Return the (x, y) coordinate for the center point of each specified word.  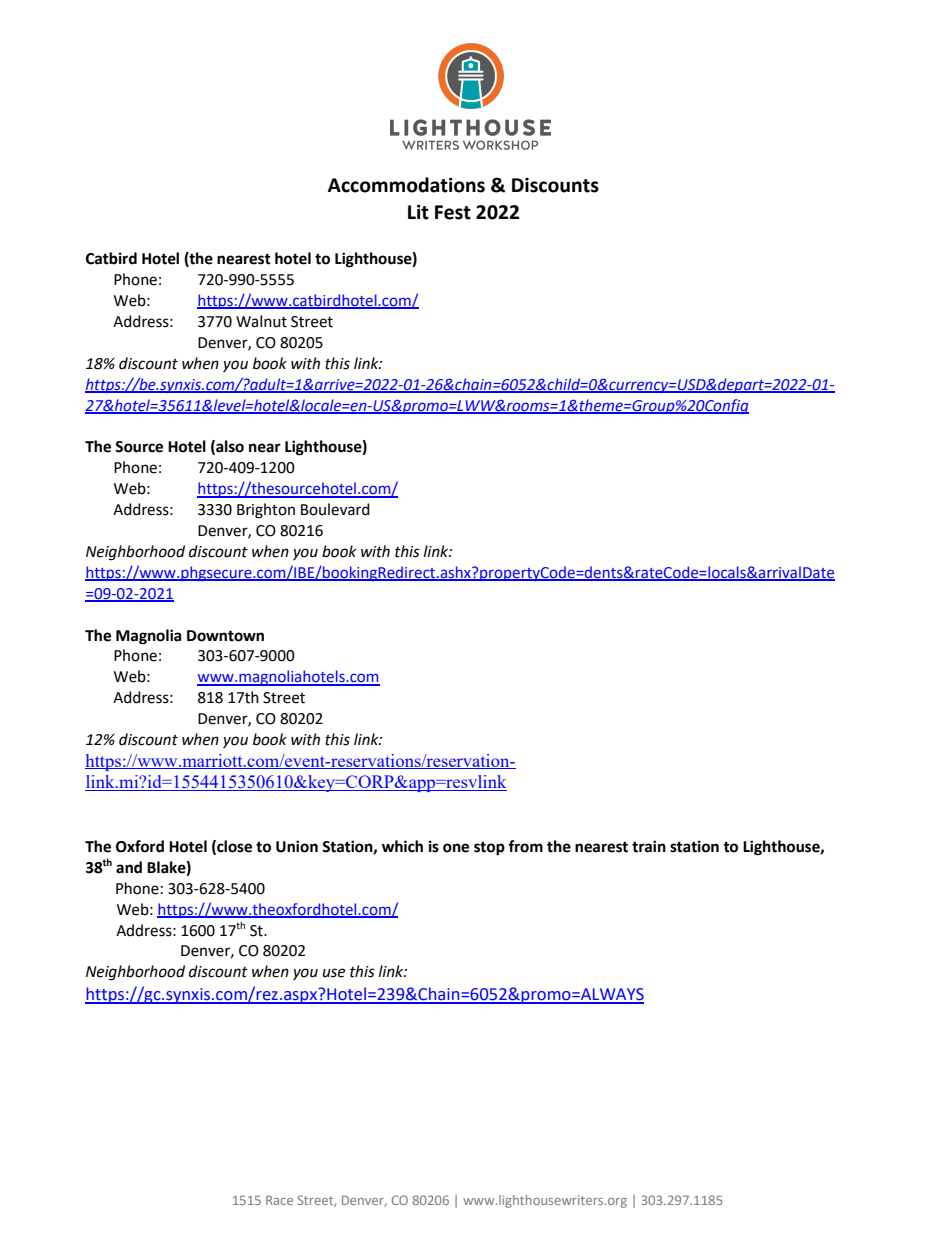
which (402, 846)
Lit (418, 212)
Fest (453, 212)
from (525, 846)
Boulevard (335, 509)
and (129, 867)
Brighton (266, 511)
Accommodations (406, 185)
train (649, 846)
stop (489, 849)
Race (279, 1200)
